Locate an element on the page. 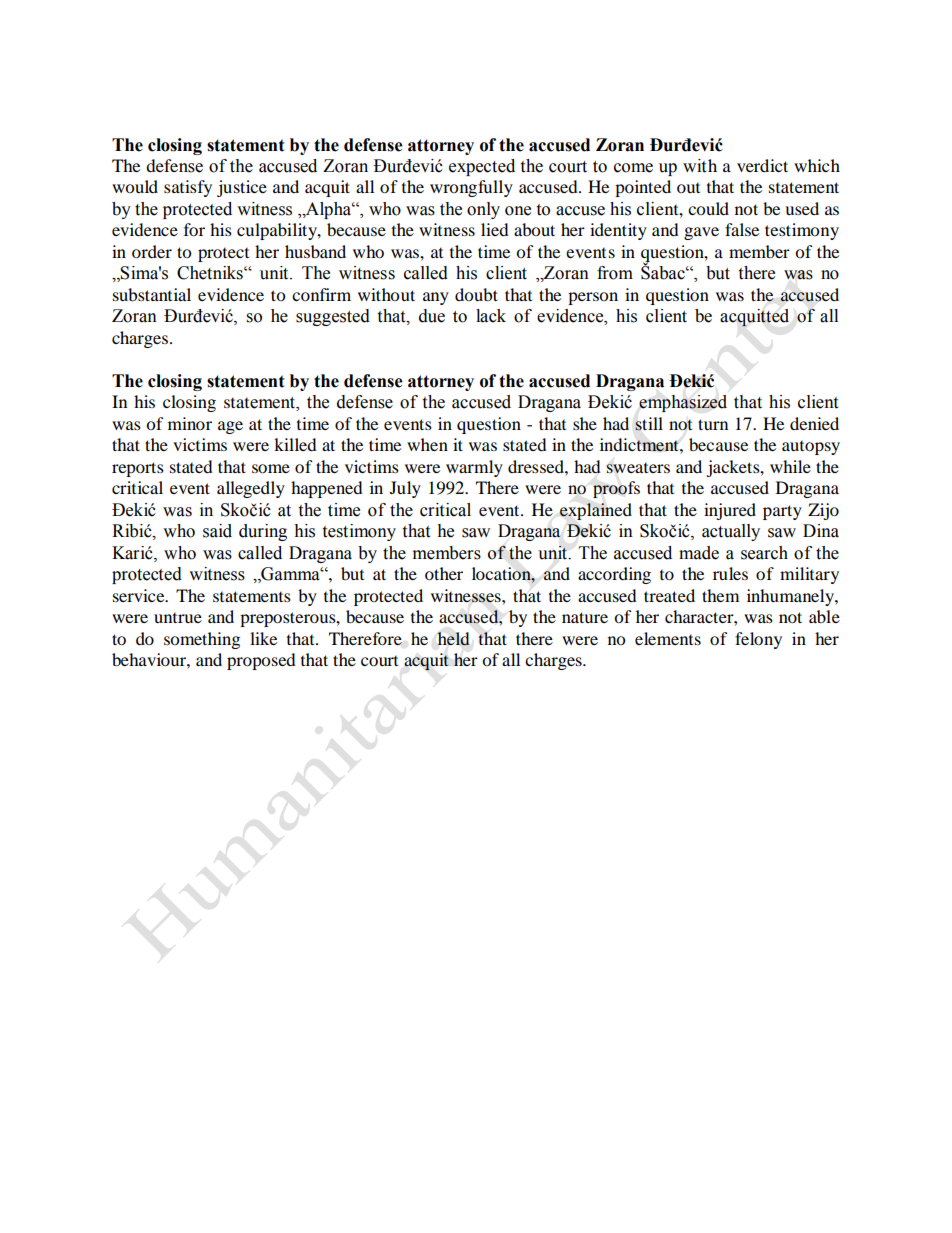  doubt is located at coordinates (476, 294).
